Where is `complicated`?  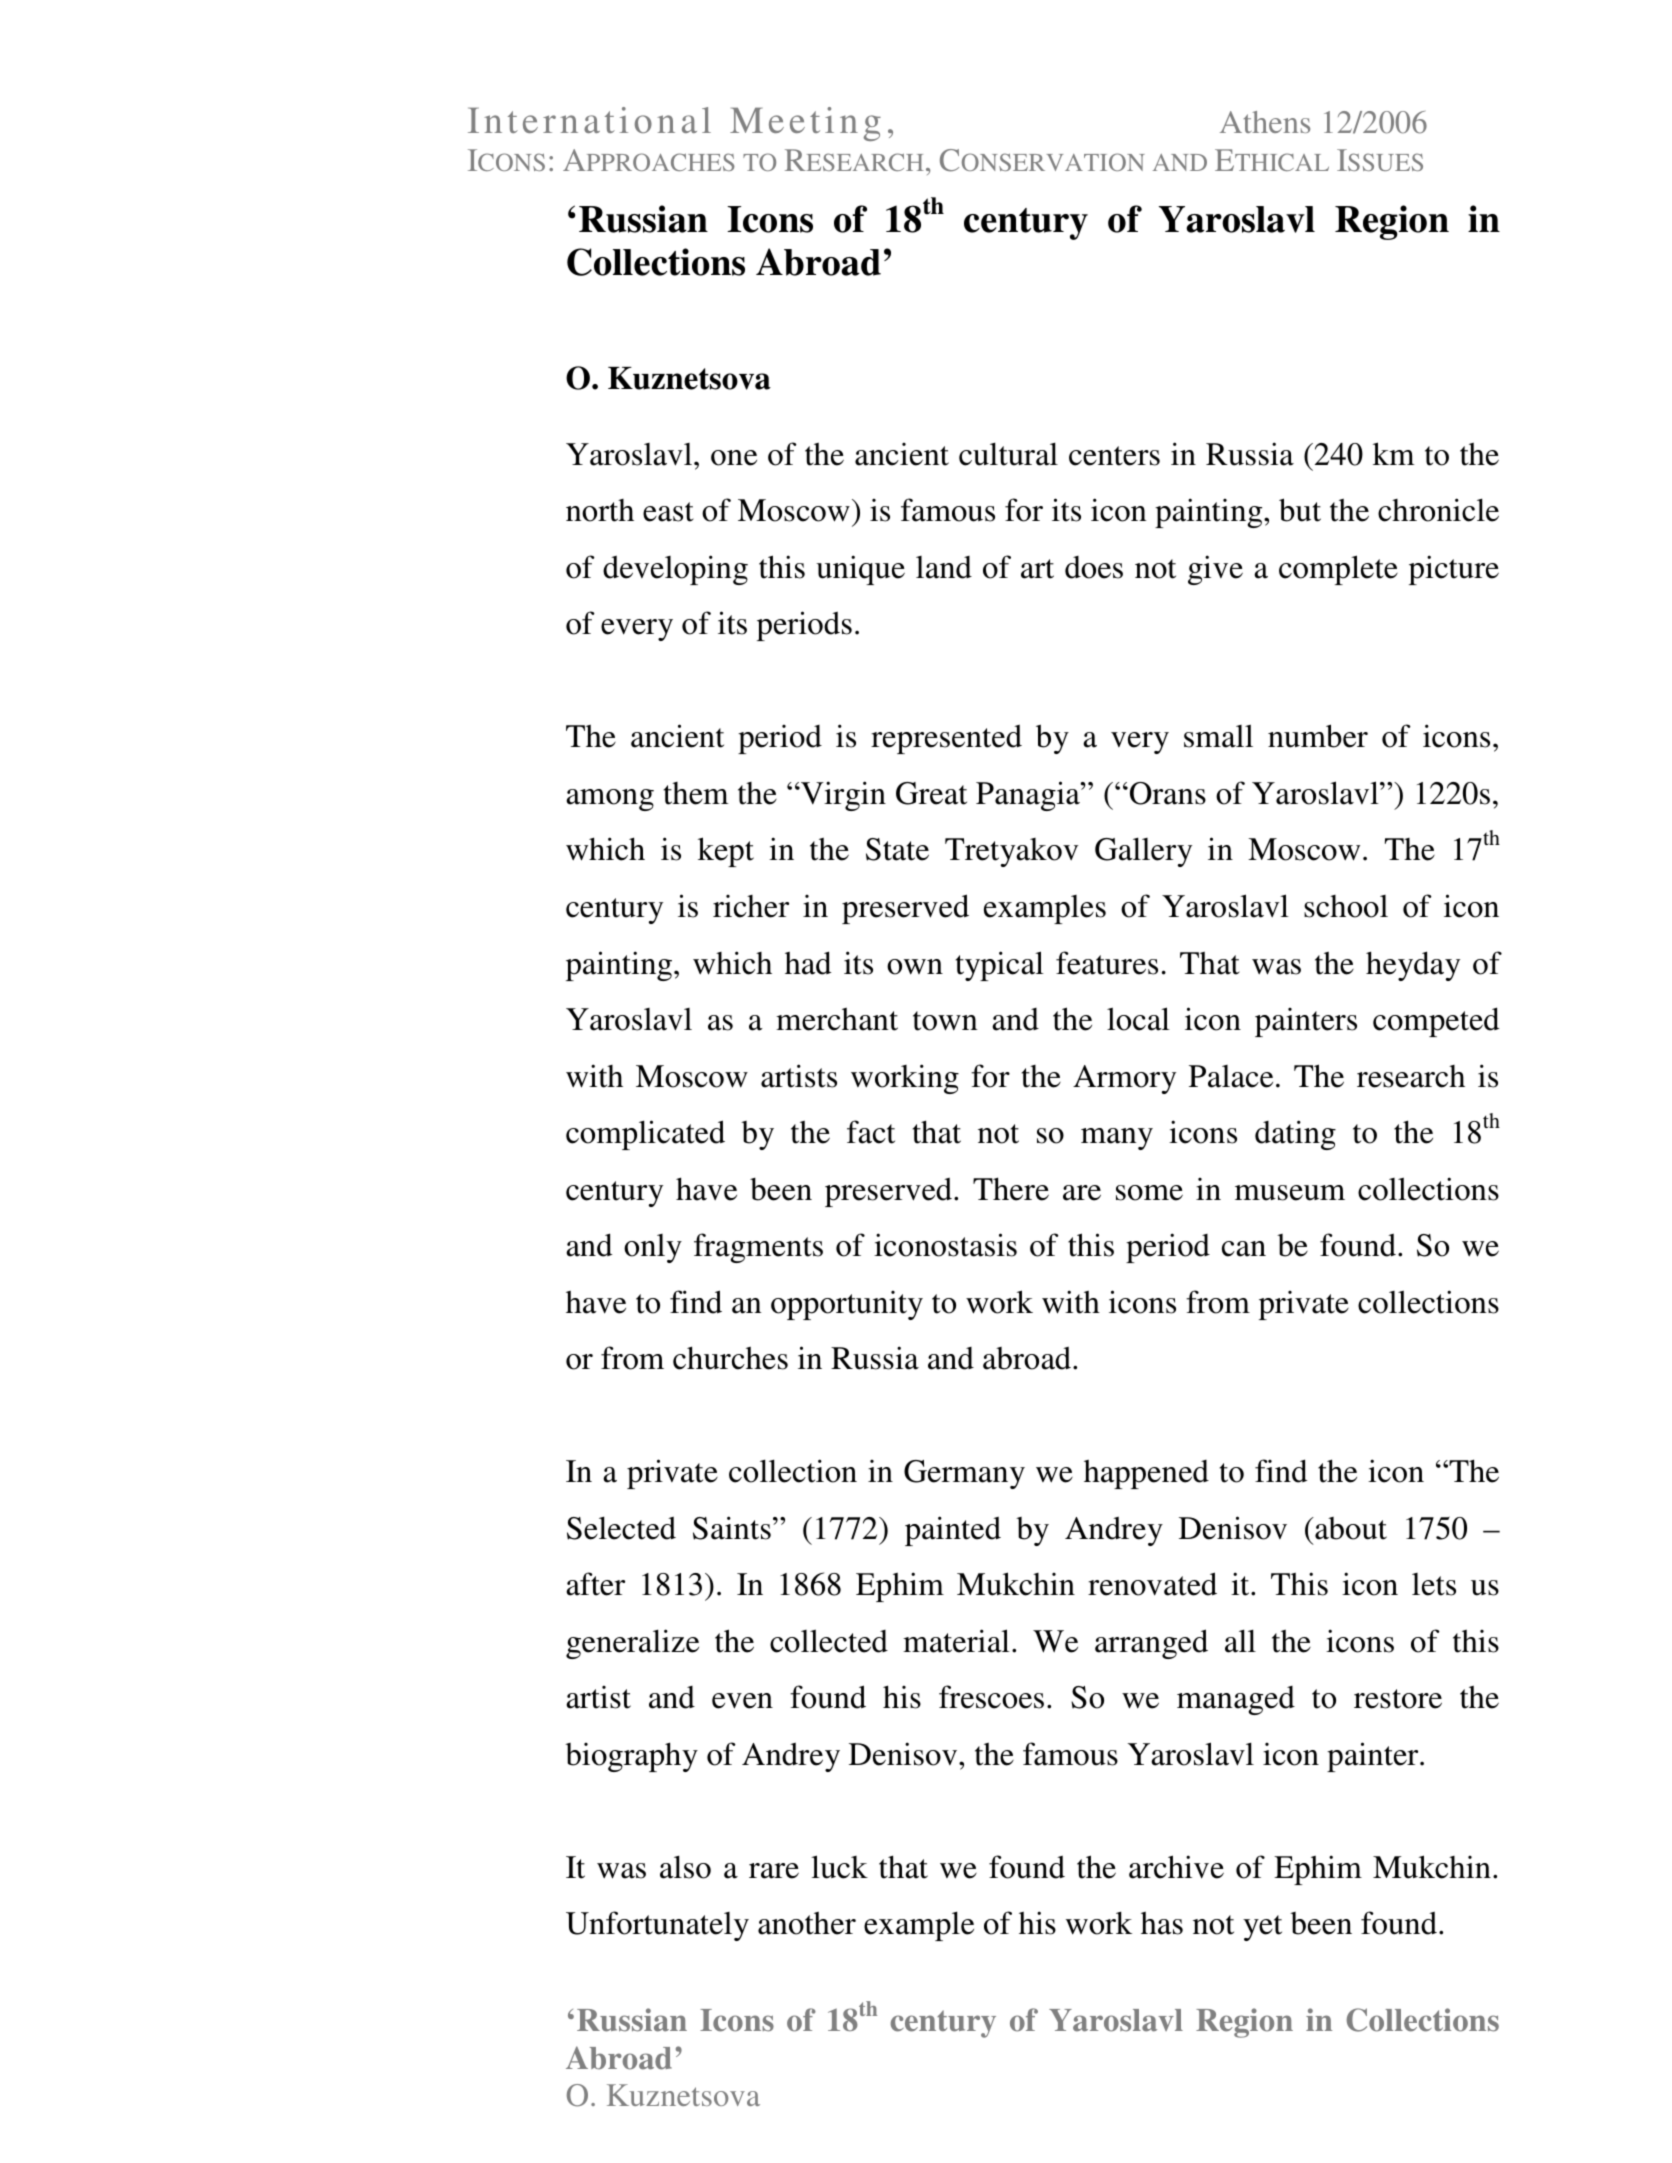 complicated is located at coordinates (645, 1135).
